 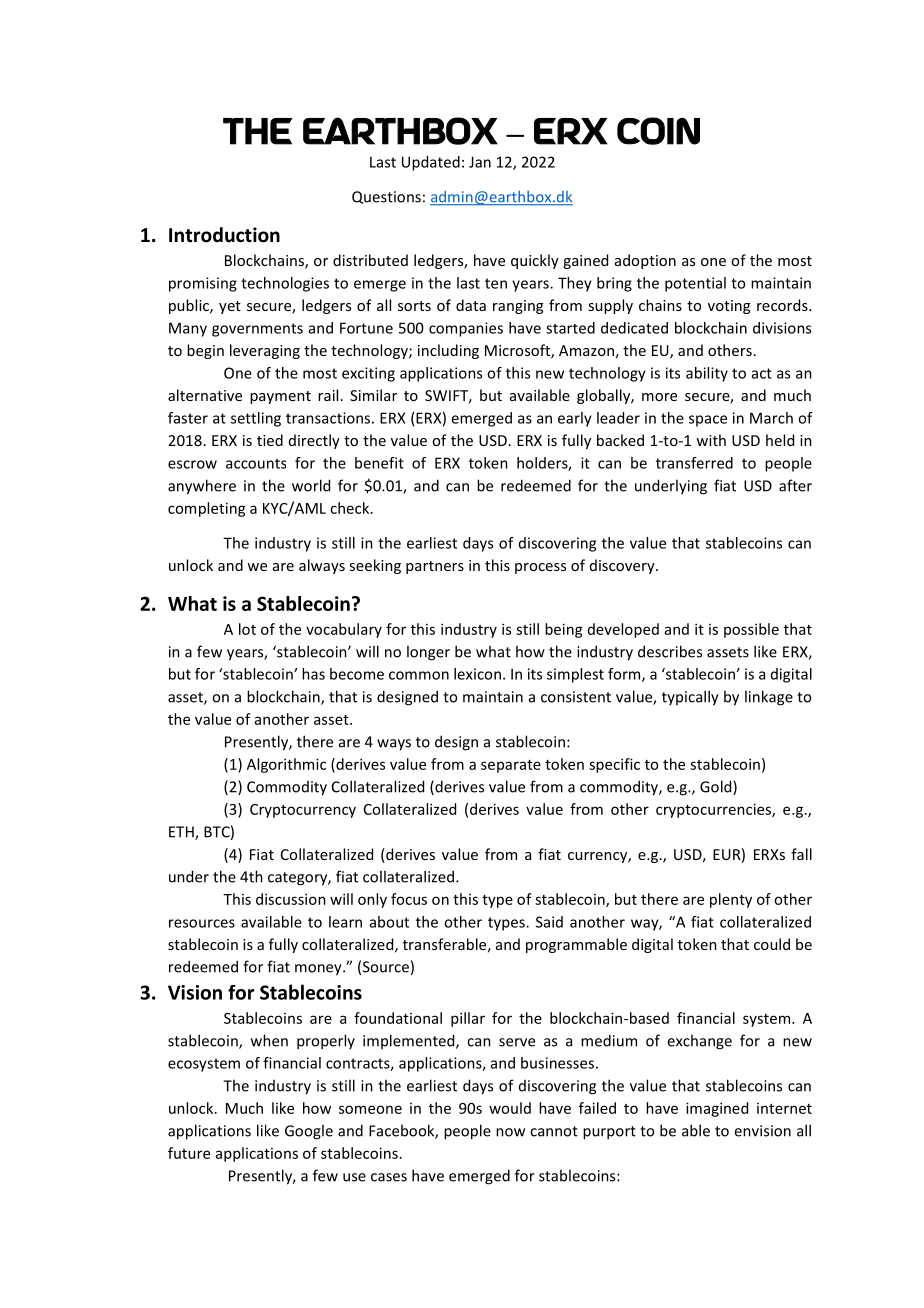 I want to click on Introduction, so click(x=224, y=235).
